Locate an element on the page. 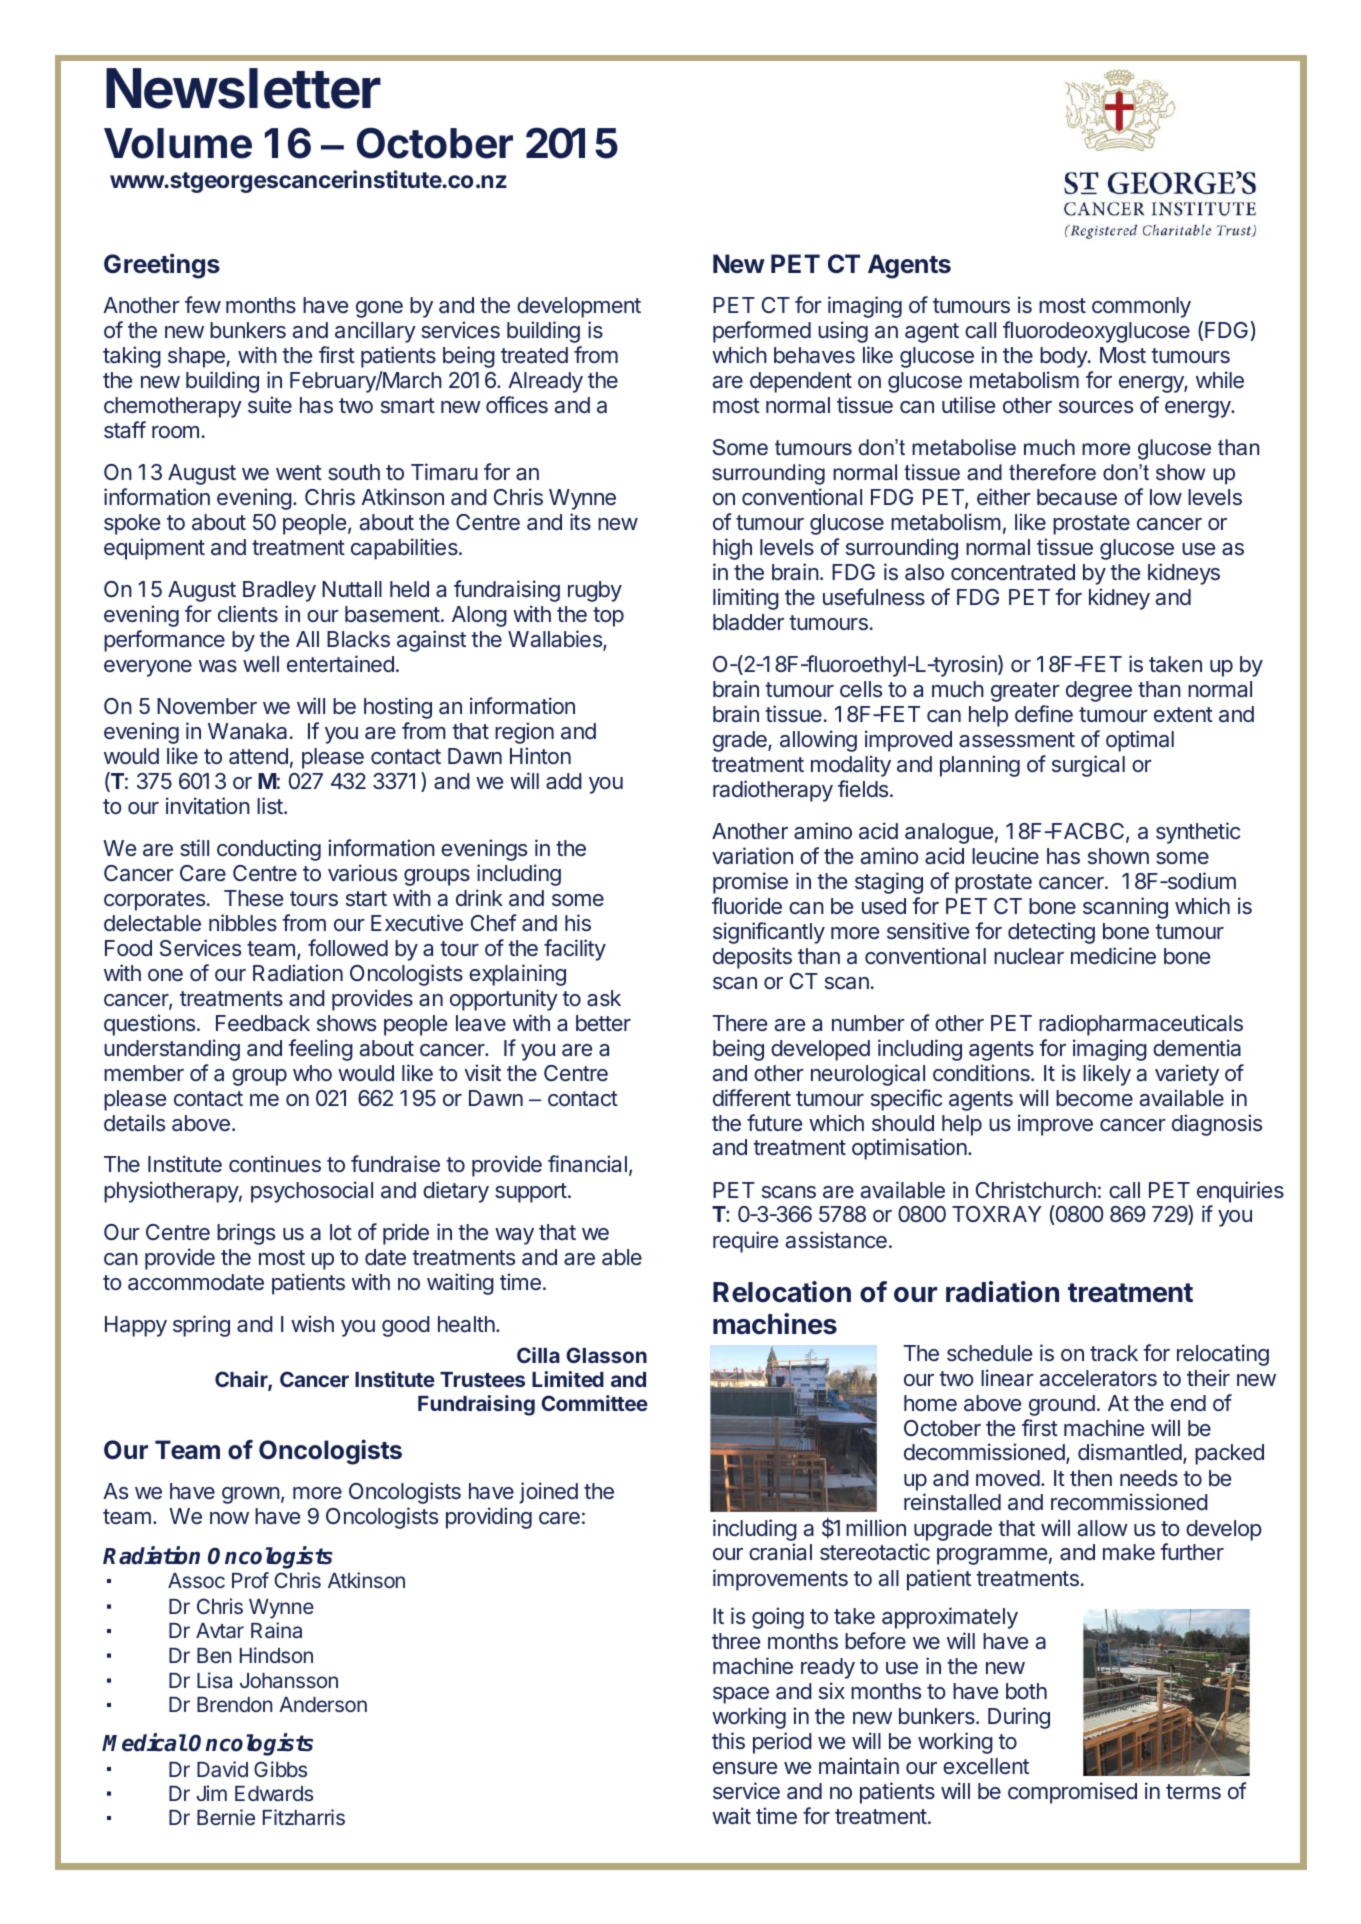 This page has height=1924, width=1361. deposits is located at coordinates (752, 958).
